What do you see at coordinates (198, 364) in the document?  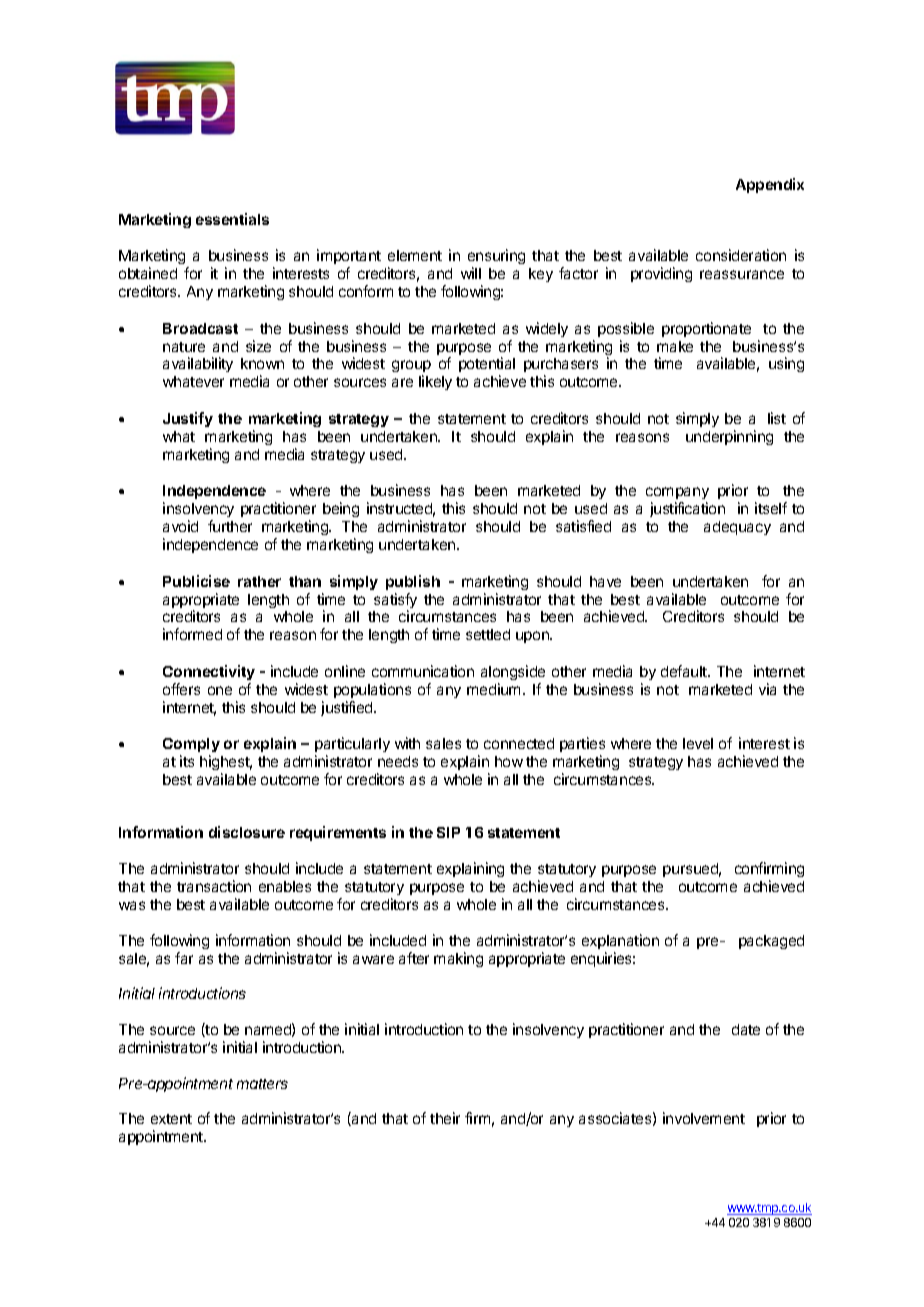 I see `availability` at bounding box center [198, 364].
